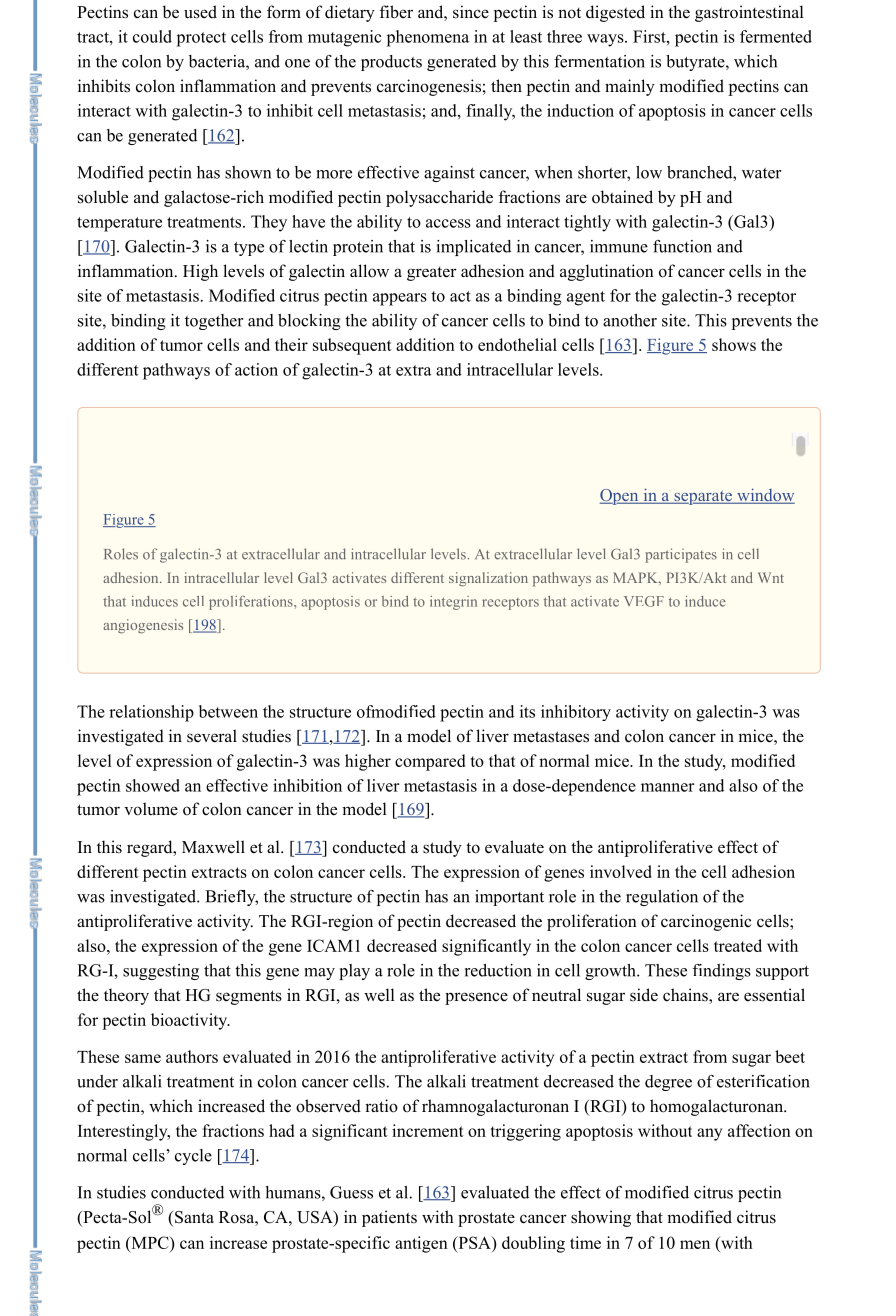 This screenshot has height=1316, width=896. Describe the element at coordinates (734, 344) in the screenshot. I see `shows` at that location.
